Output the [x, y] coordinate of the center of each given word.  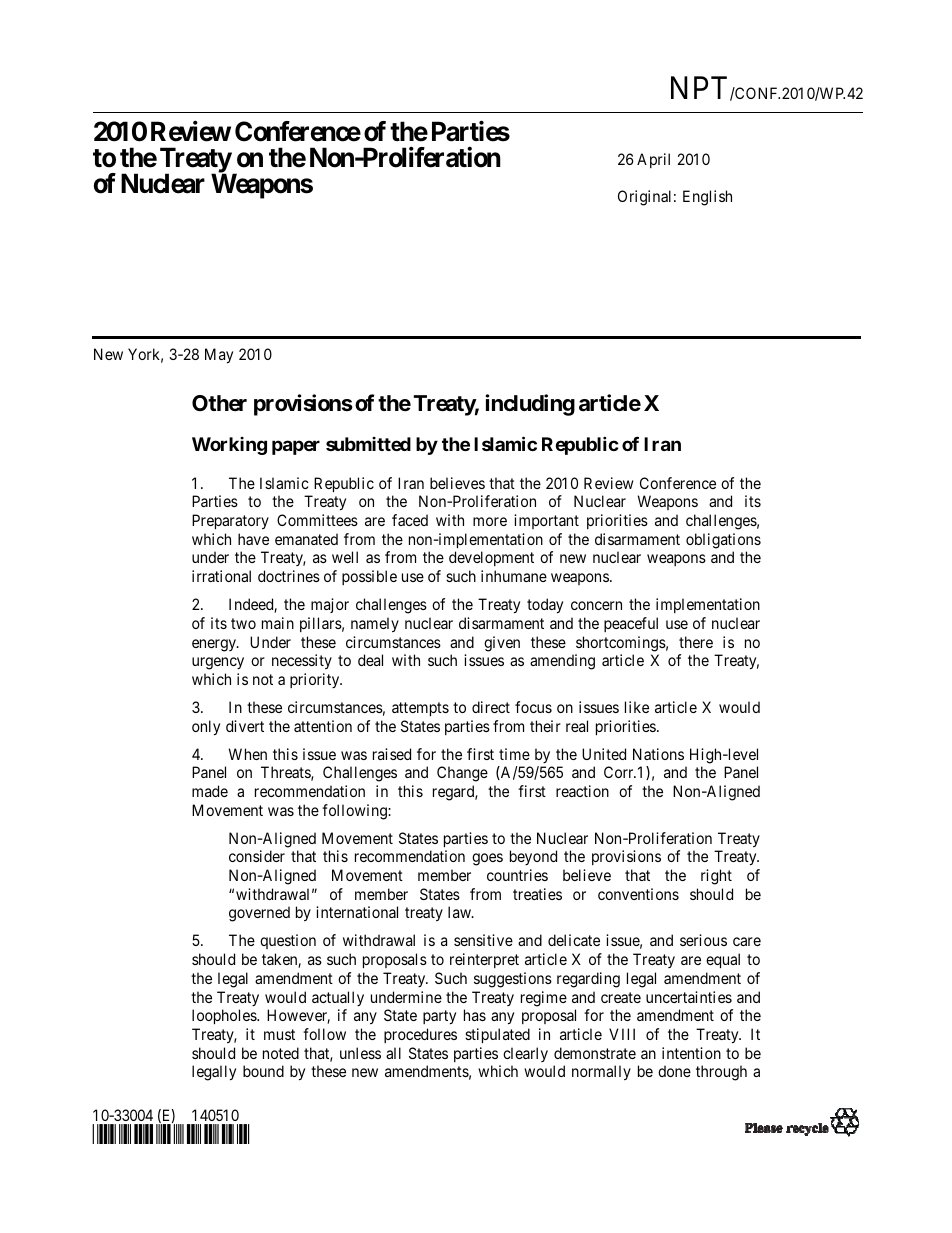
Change [462, 774]
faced [410, 520]
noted [281, 1053]
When [248, 754]
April [653, 160]
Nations [658, 754]
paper [296, 447]
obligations [723, 541]
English [707, 198]
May [219, 356]
